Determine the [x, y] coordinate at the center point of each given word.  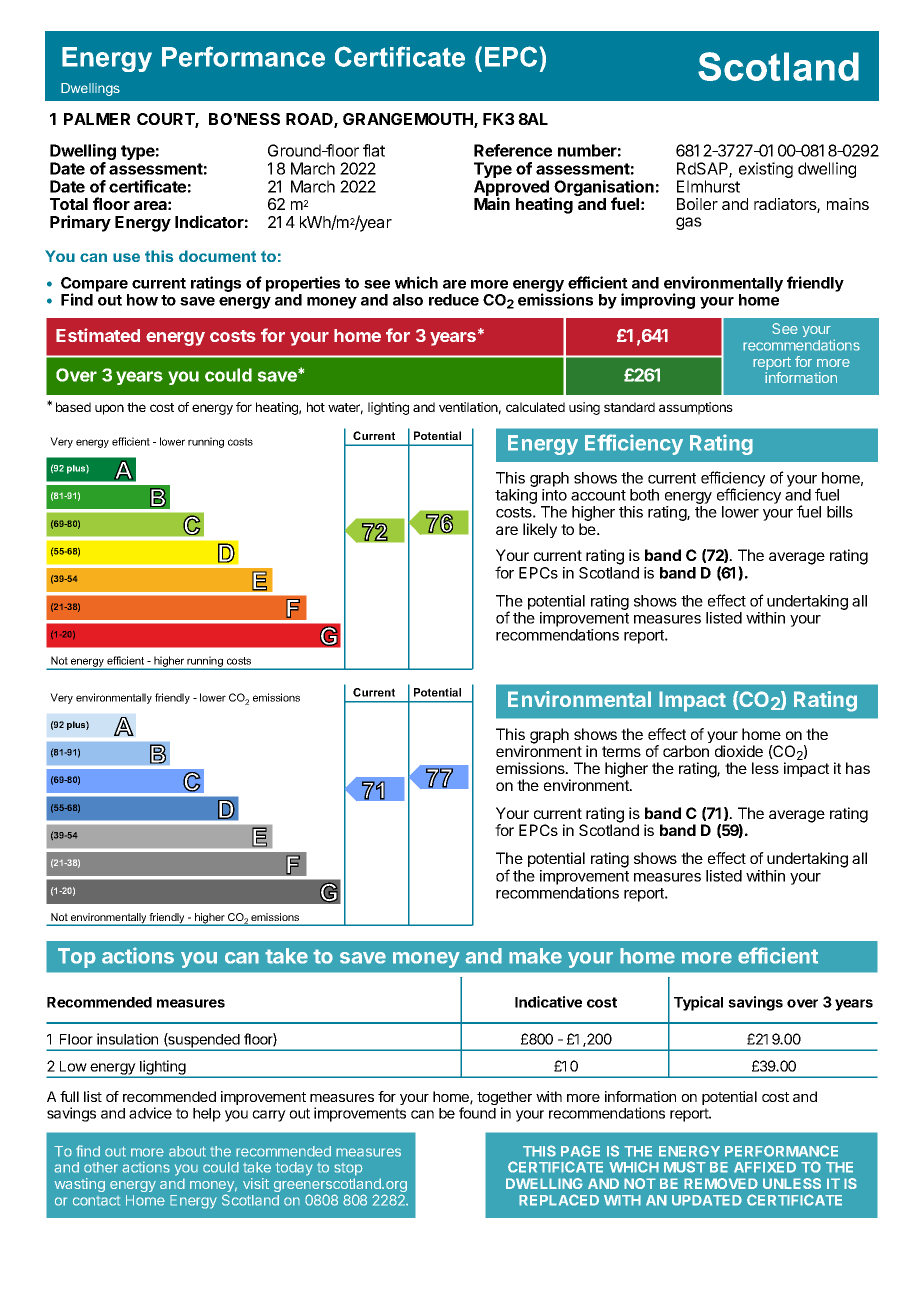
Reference [513, 150]
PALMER [97, 119]
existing [766, 170]
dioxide [739, 751]
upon [109, 409]
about [187, 1151]
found [477, 1113]
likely [540, 530]
